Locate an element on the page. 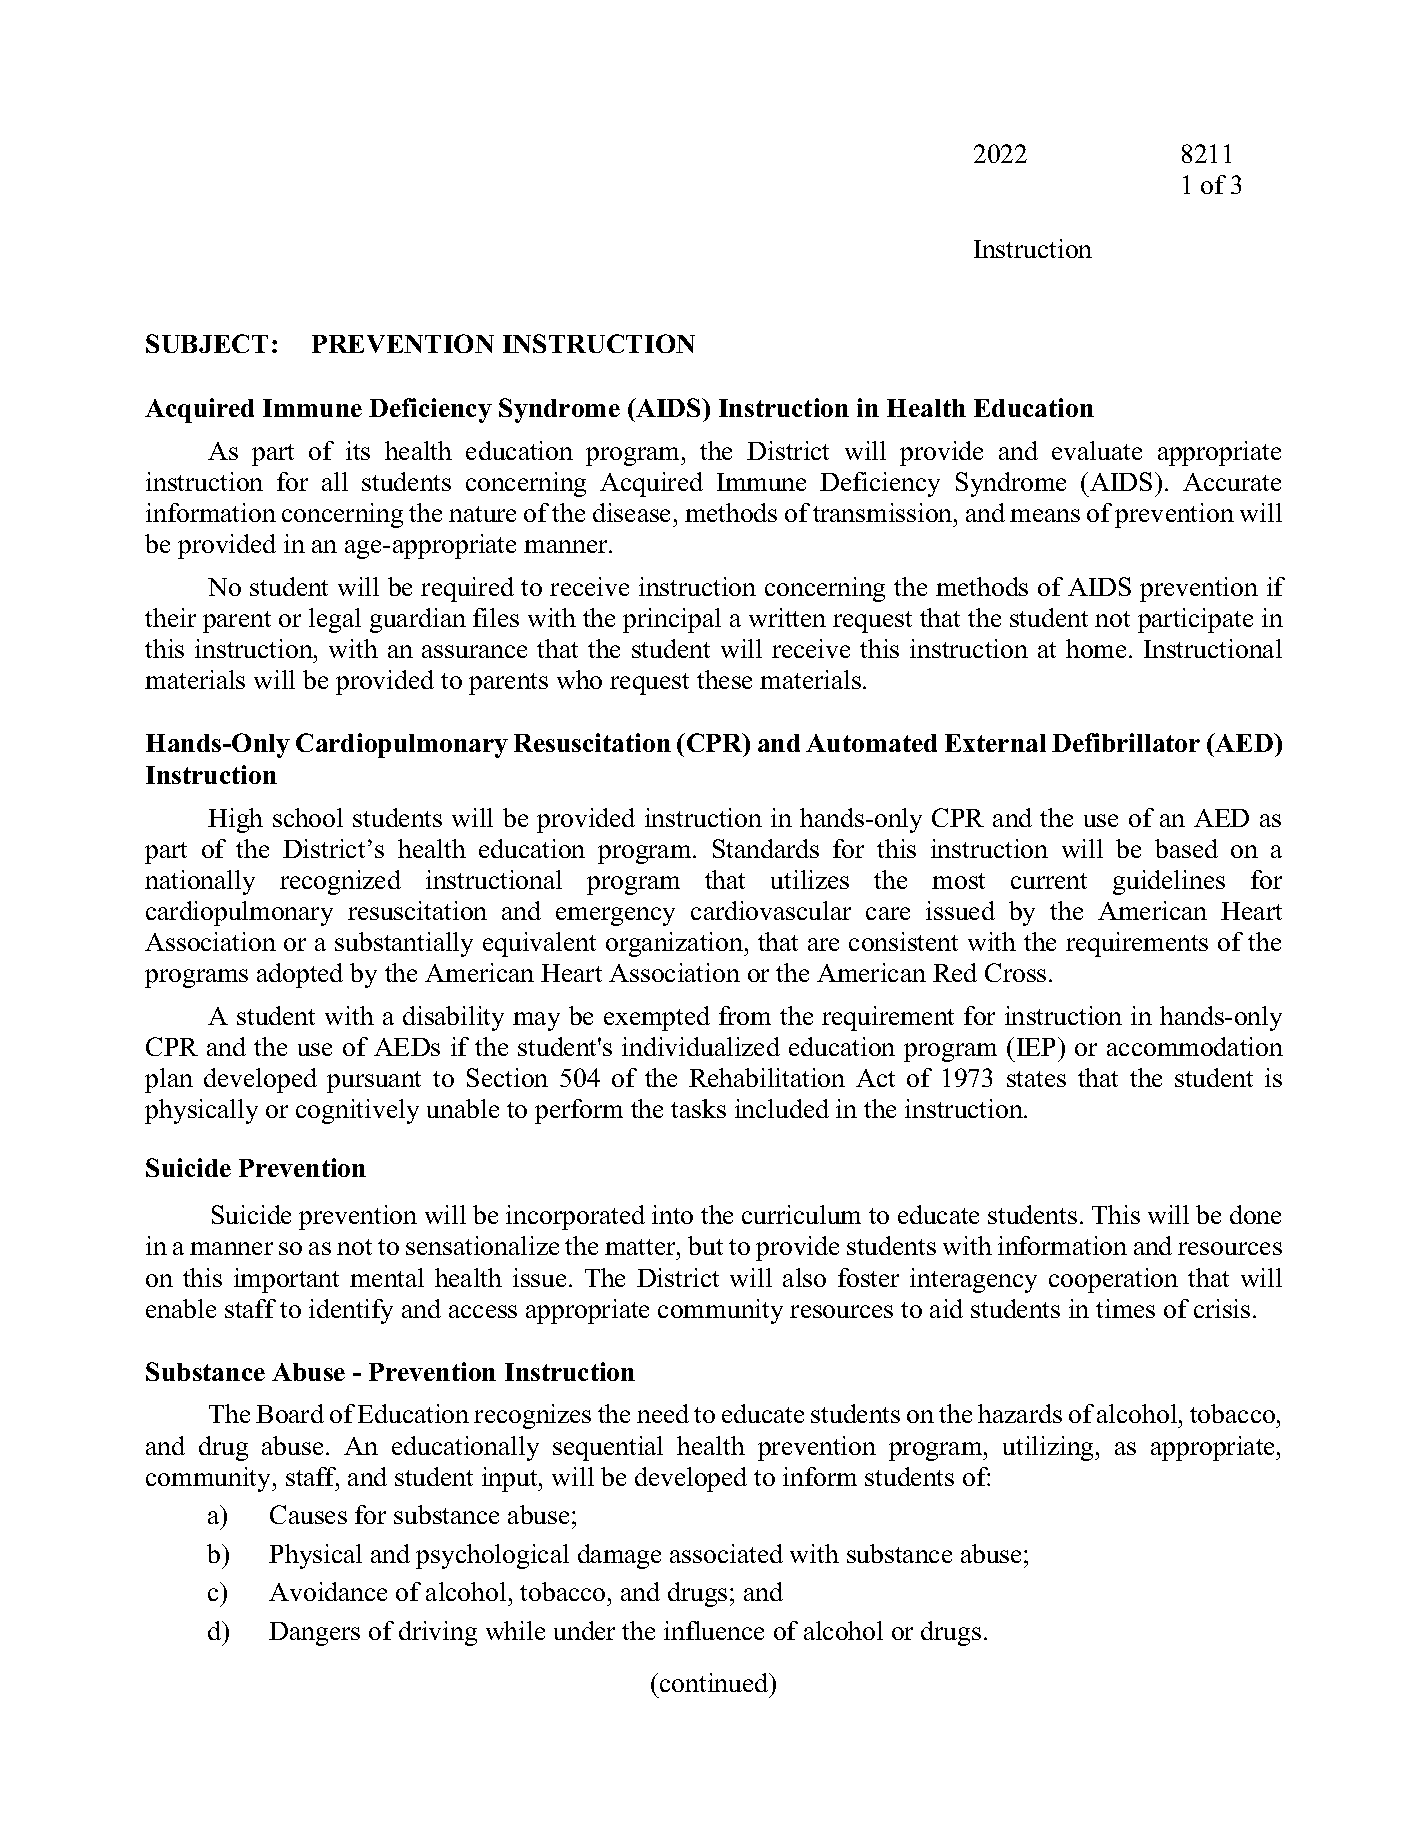 This page has height=1821, width=1407. Dangers is located at coordinates (314, 1634).
